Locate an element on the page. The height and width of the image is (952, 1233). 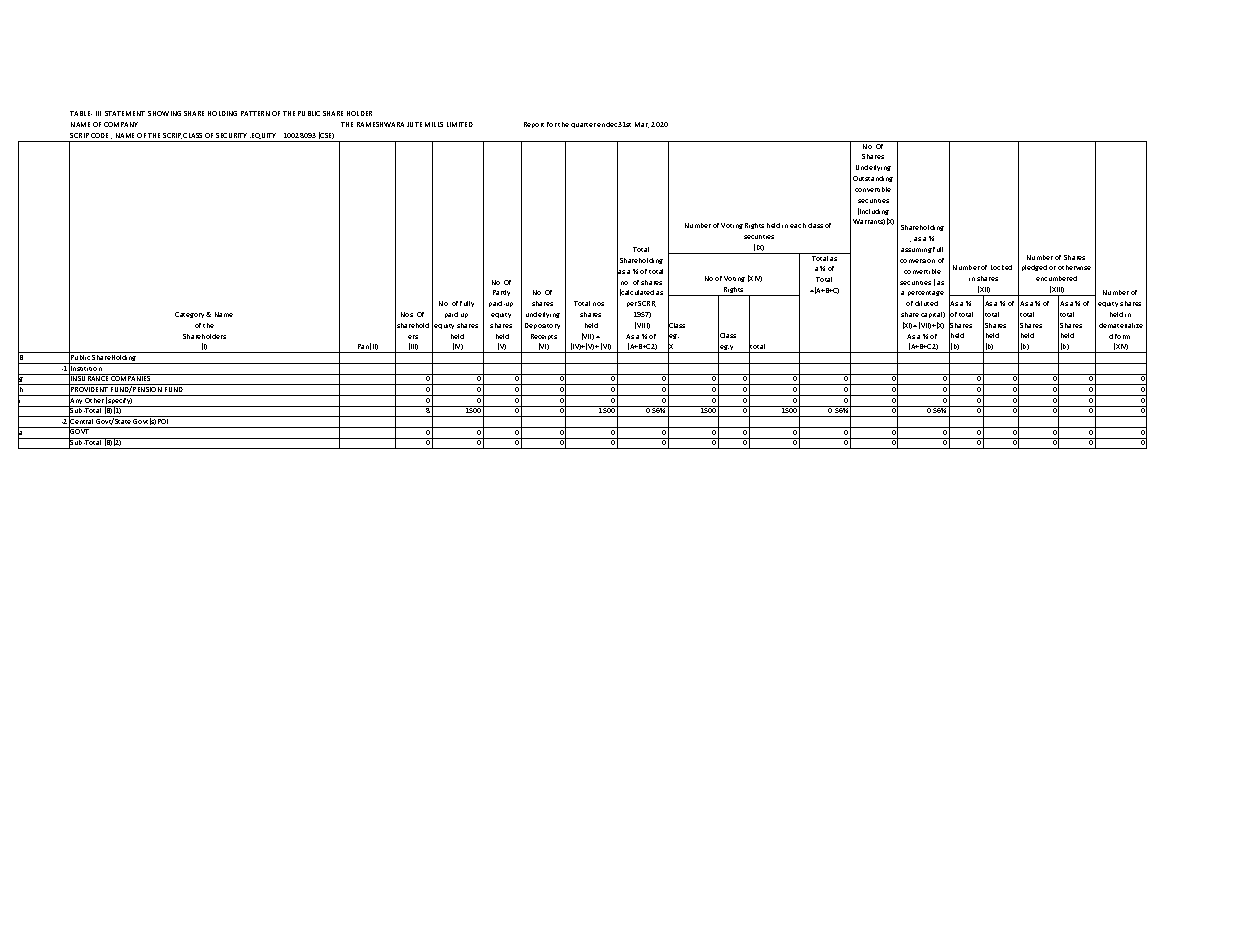
Report is located at coordinates (534, 125).
